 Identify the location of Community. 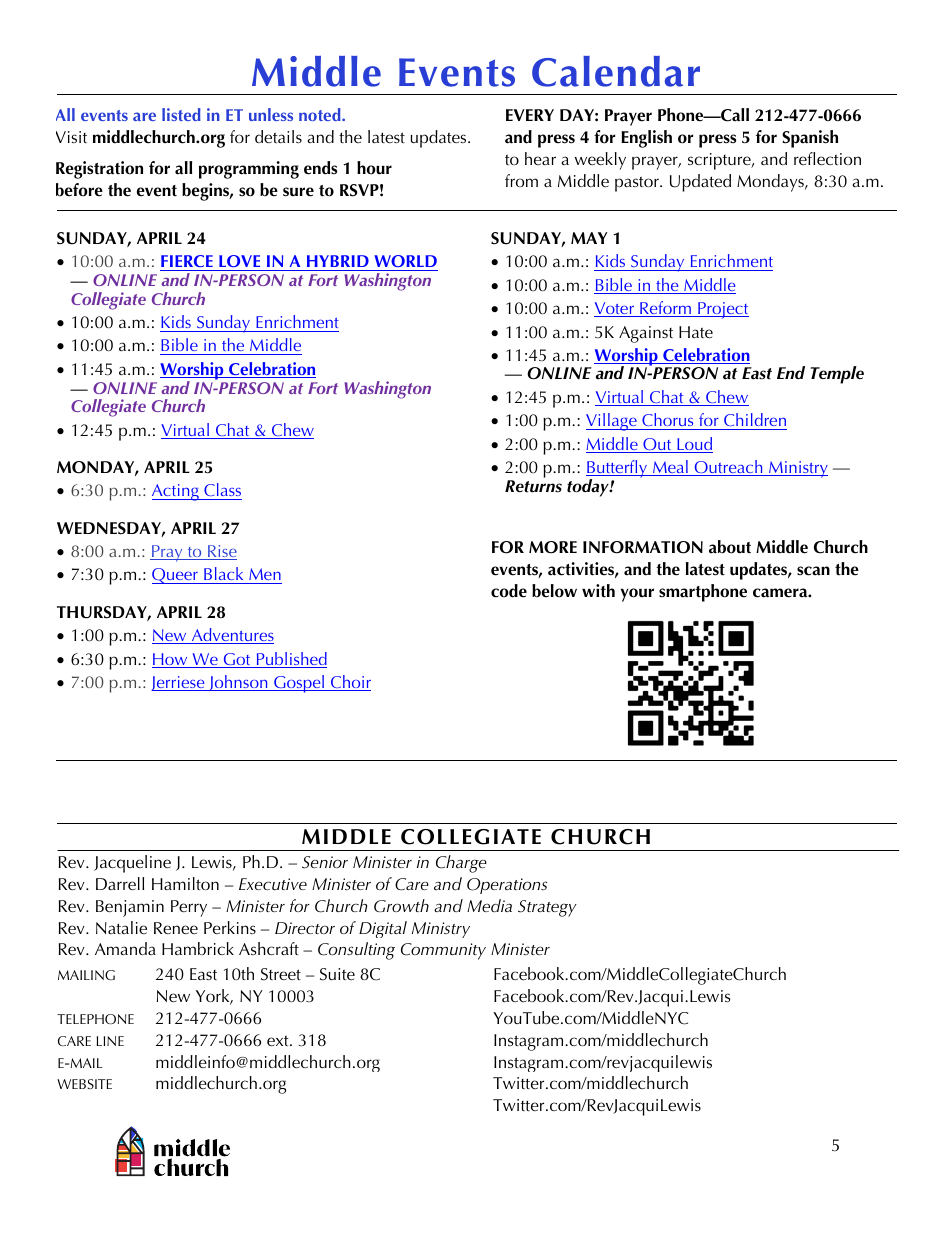
(443, 951).
